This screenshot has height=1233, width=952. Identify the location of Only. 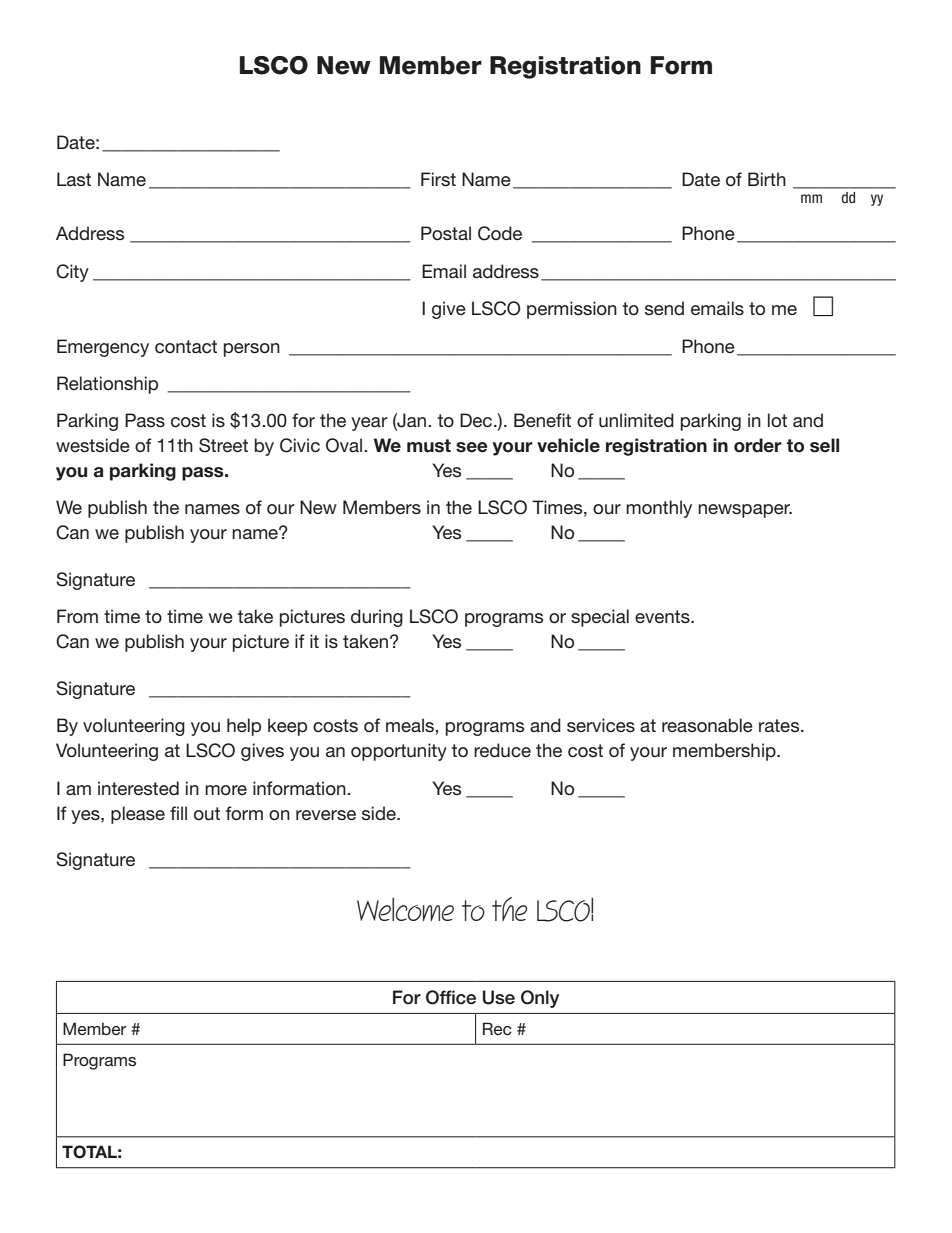
(540, 999).
